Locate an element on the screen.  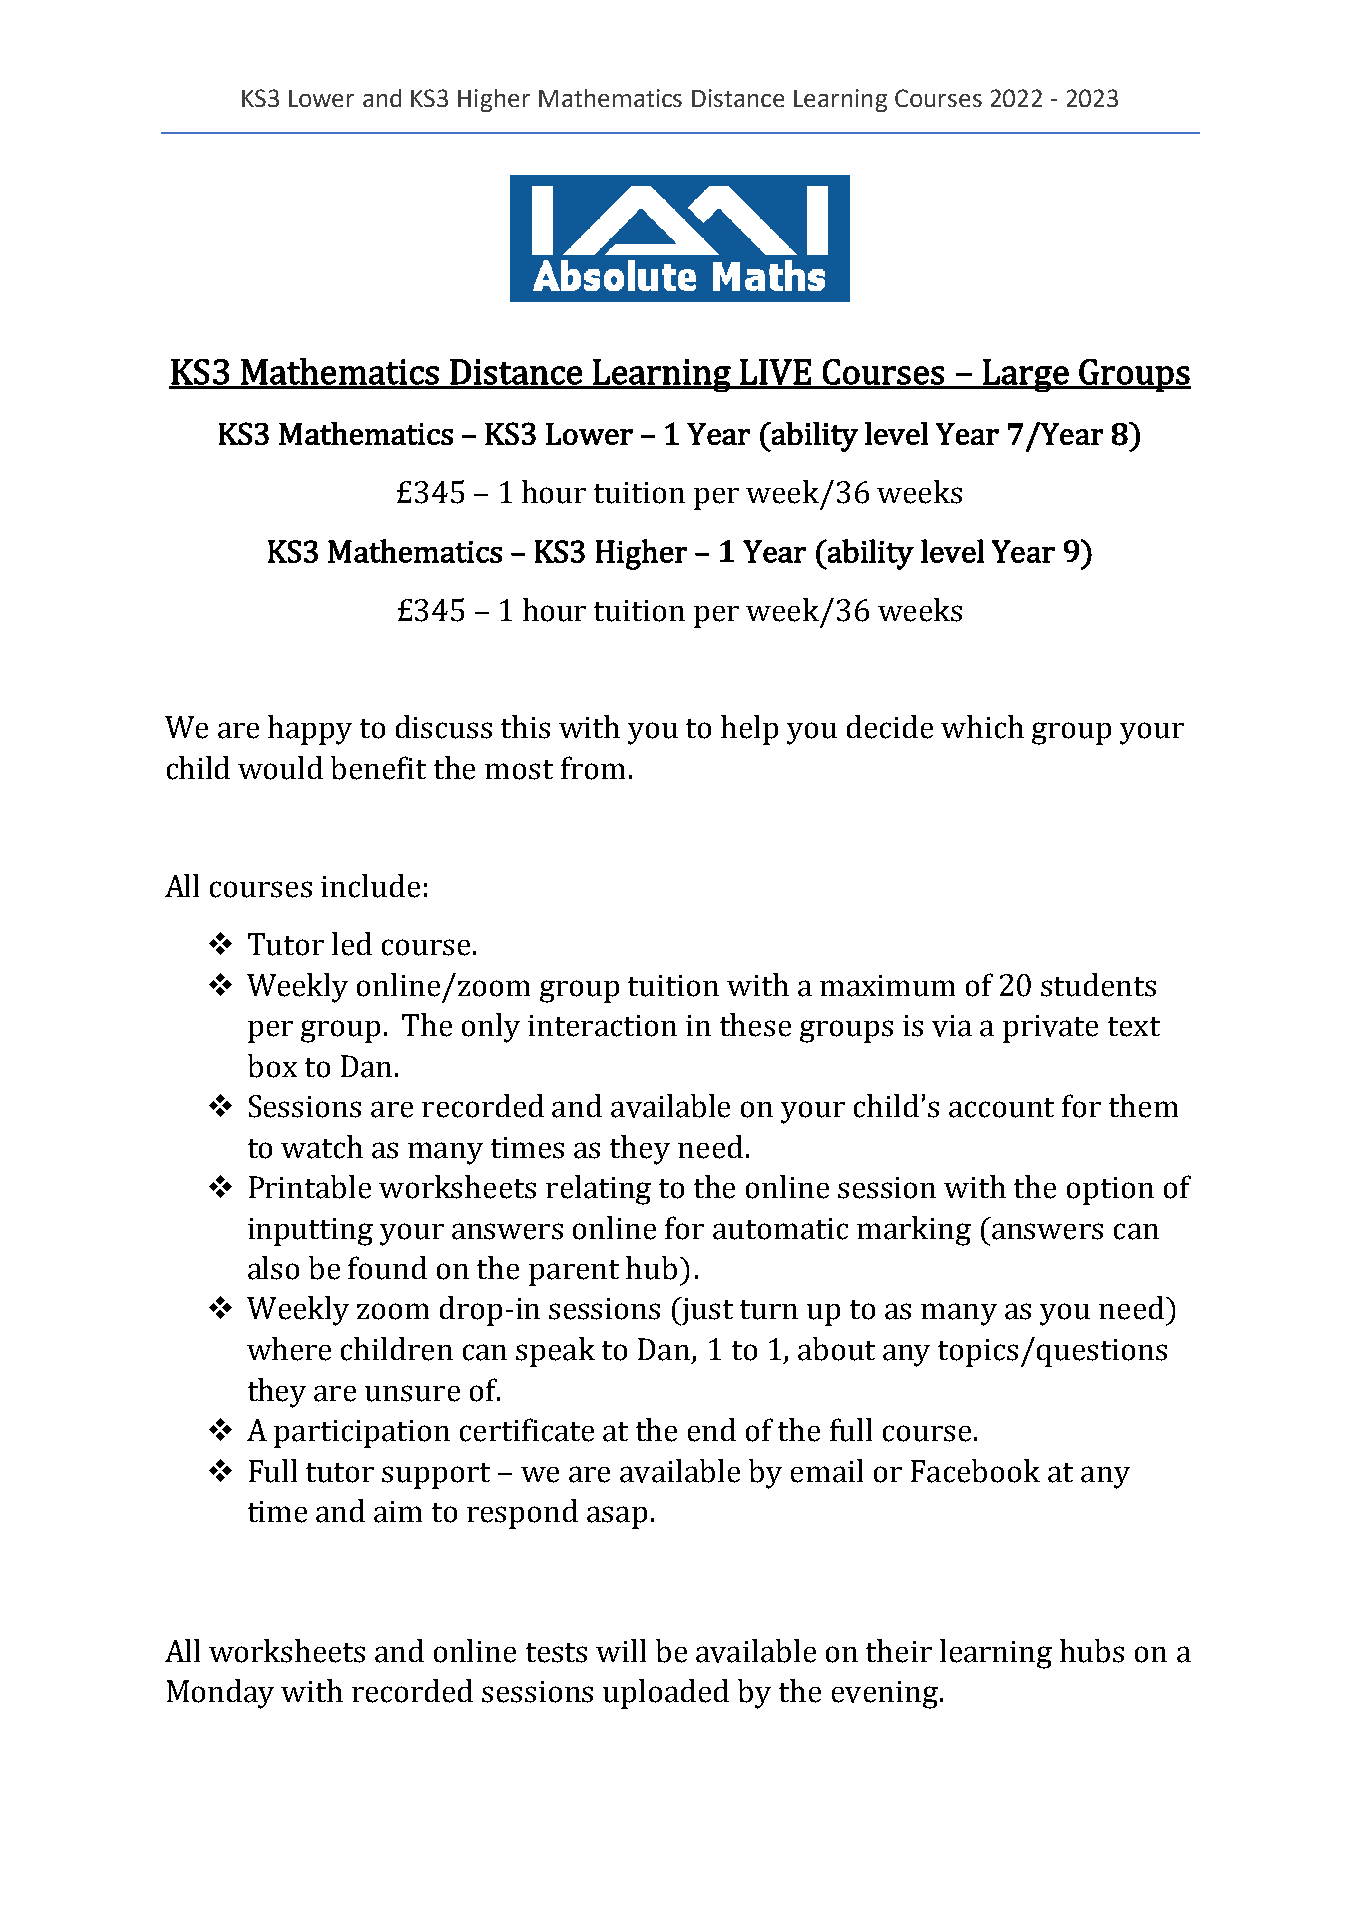
which is located at coordinates (982, 727).
